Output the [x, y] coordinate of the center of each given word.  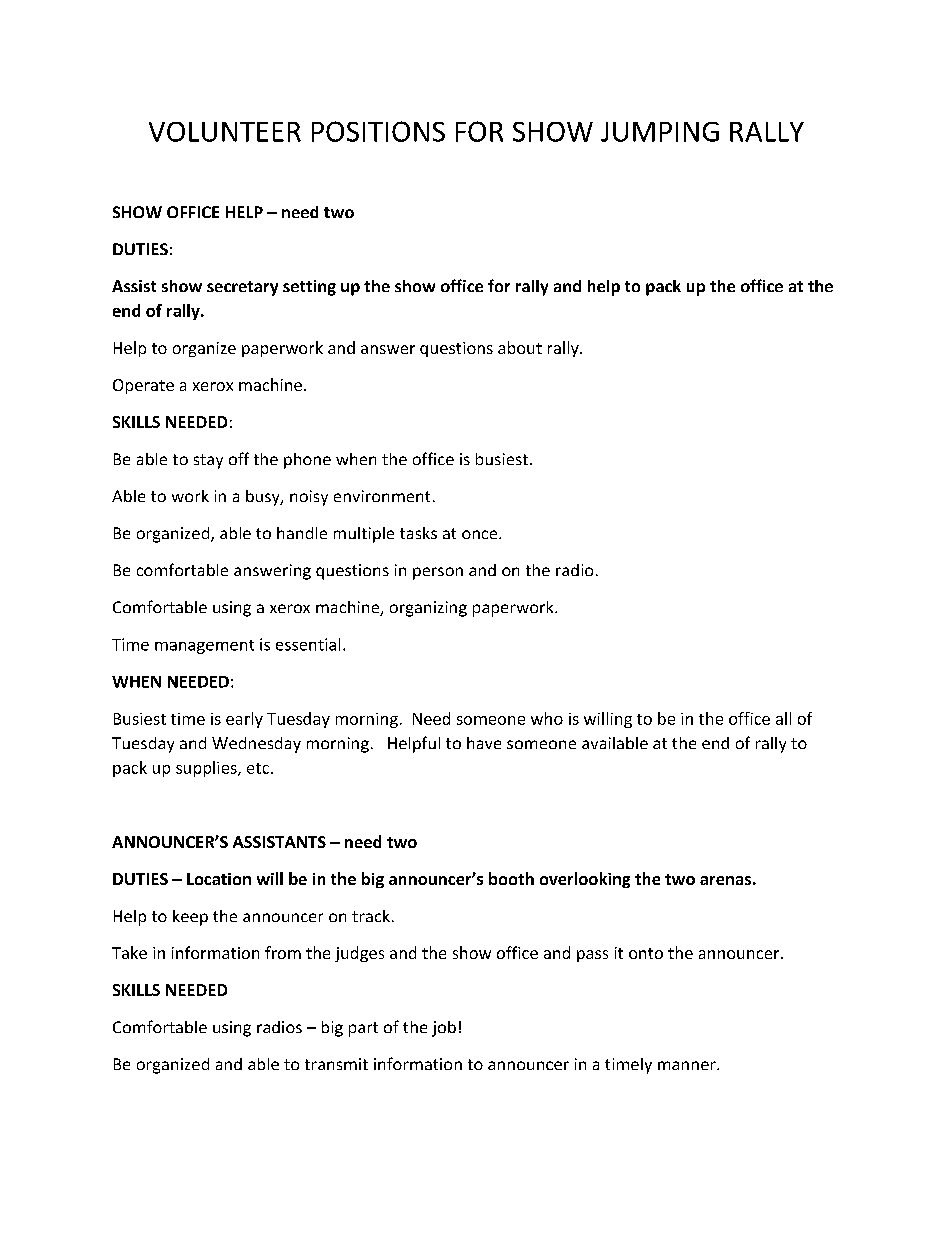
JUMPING [660, 132]
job [444, 1029]
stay [208, 461]
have [484, 743]
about [520, 347]
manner [688, 1065]
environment [382, 496]
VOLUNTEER [225, 132]
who [547, 718]
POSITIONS [378, 131]
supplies [207, 769]
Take [129, 952]
